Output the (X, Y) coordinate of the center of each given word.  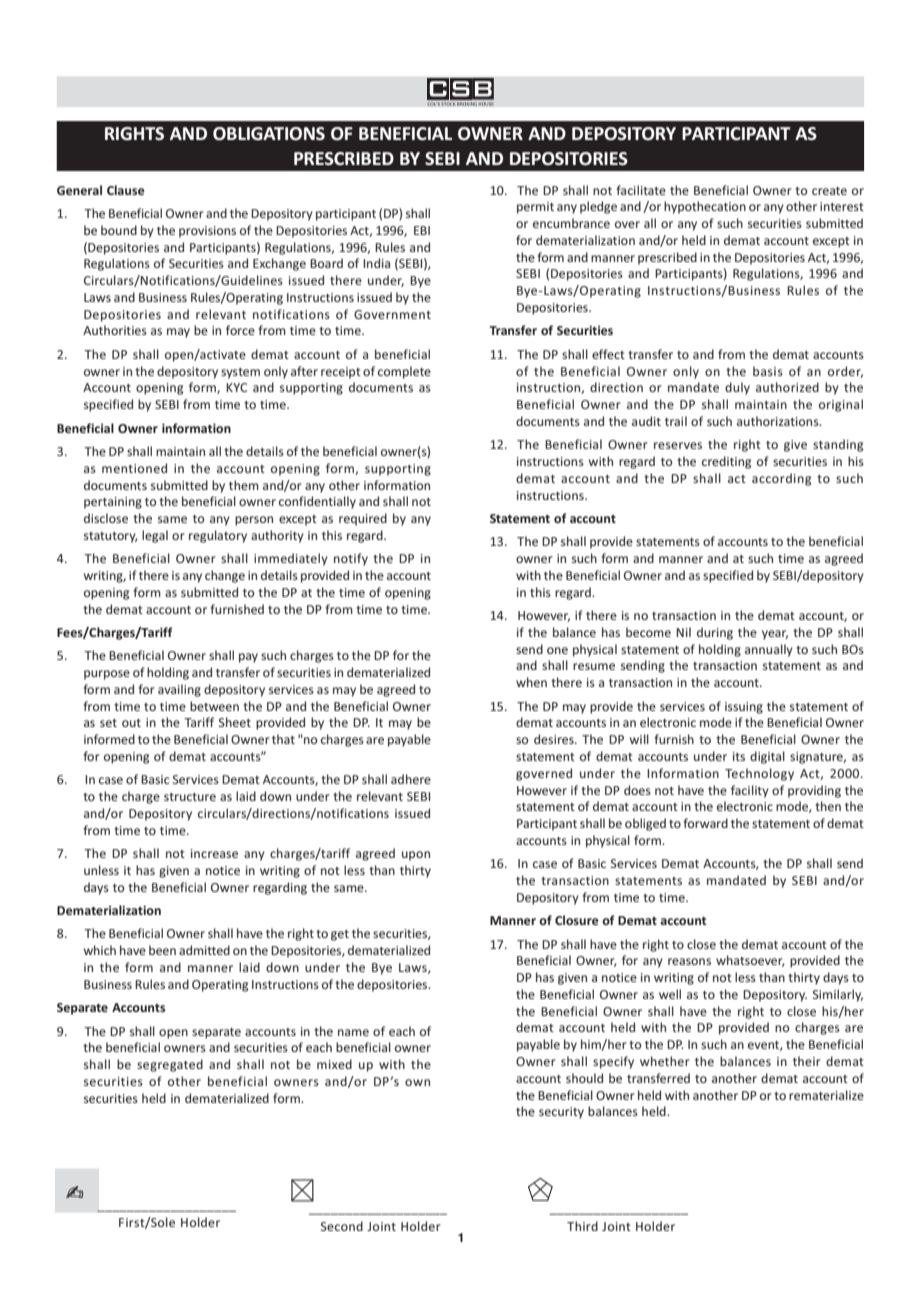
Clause (126, 190)
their (806, 1061)
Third (582, 1226)
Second (342, 1226)
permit (535, 208)
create (829, 191)
